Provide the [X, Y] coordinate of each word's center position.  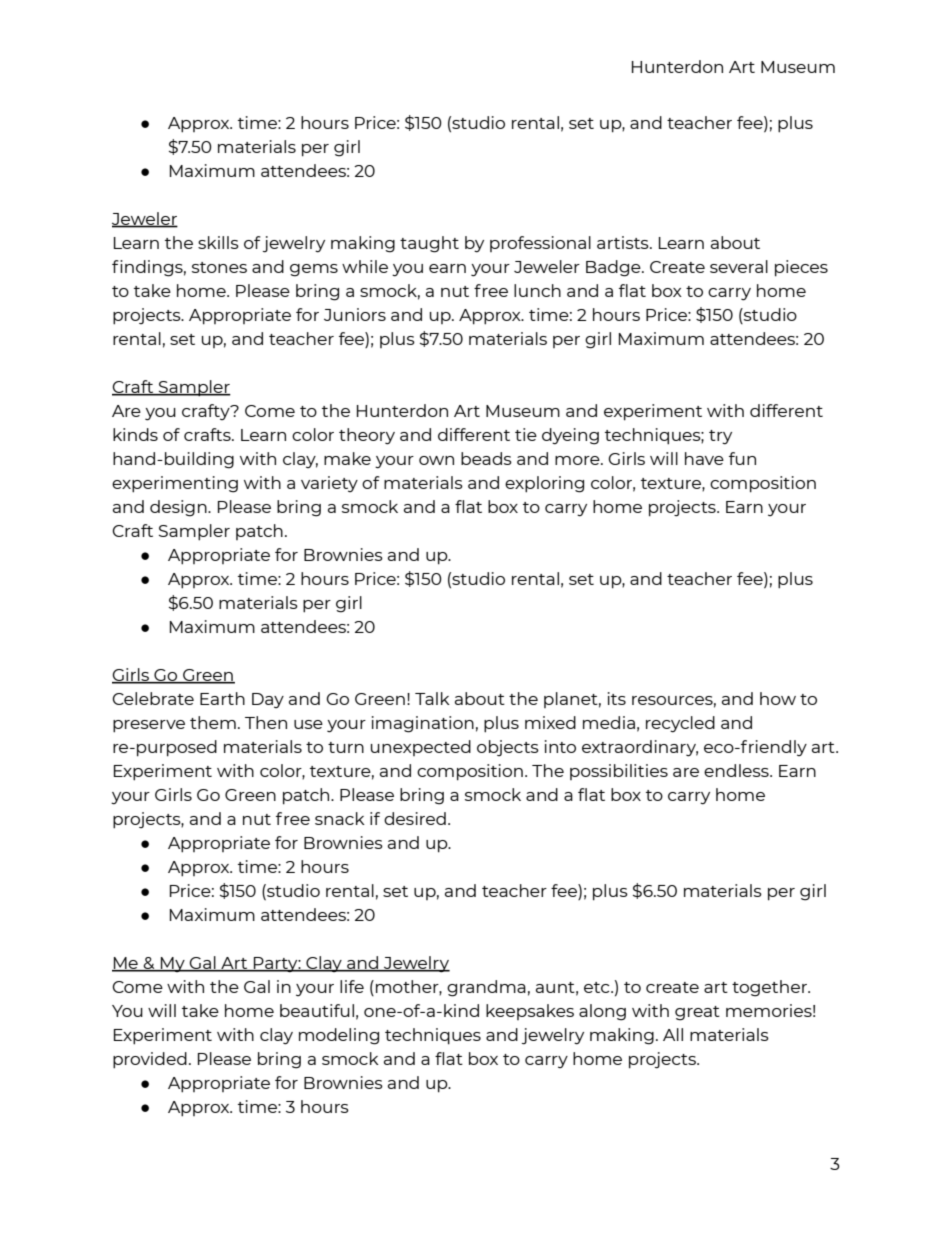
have [704, 458]
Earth [222, 698]
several [739, 266]
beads [486, 458]
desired [415, 818]
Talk [432, 698]
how [778, 698]
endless [737, 770]
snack [340, 818]
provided [150, 1060]
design [179, 508]
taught [429, 244]
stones [219, 267]
